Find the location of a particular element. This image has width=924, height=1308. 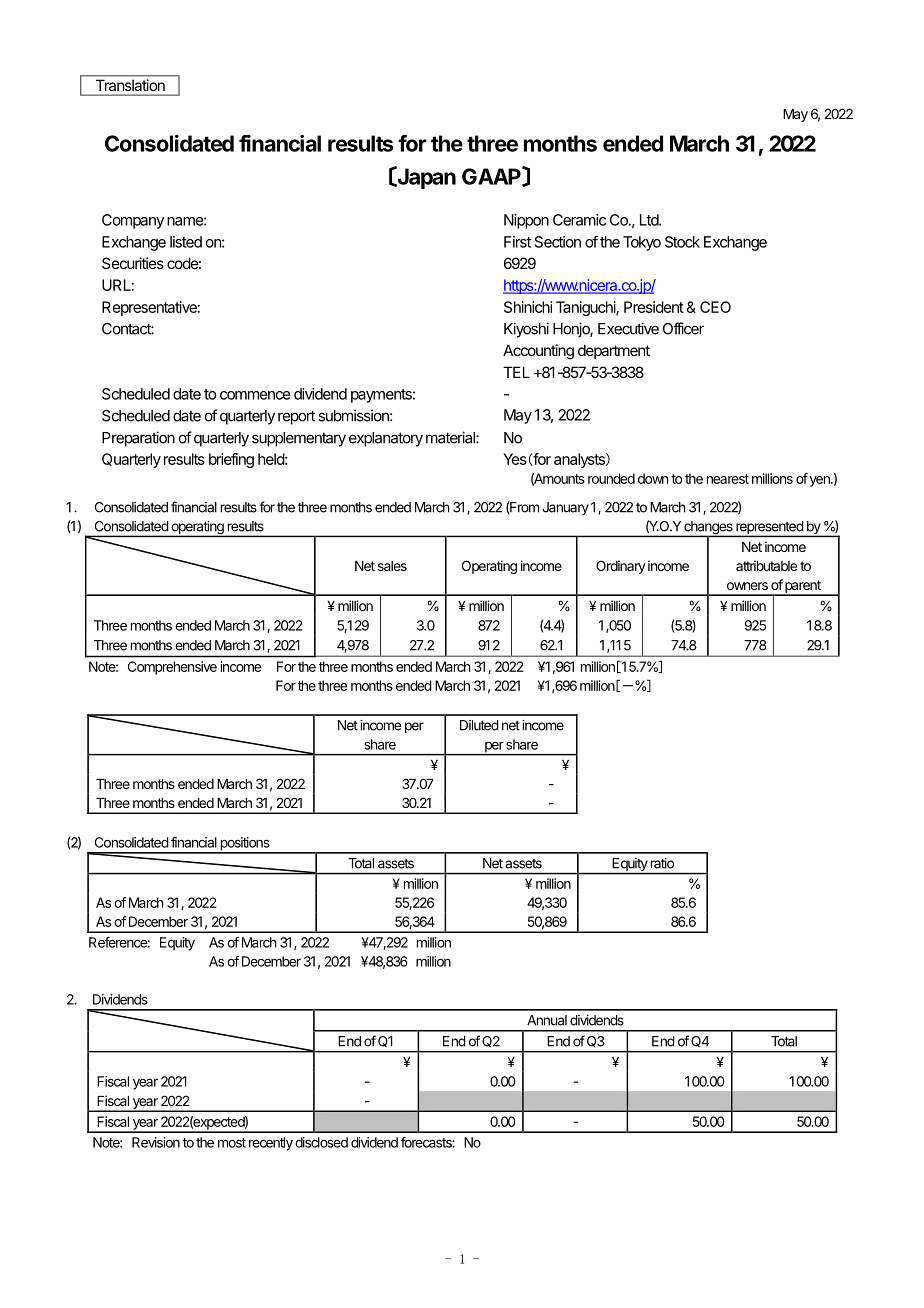

owners is located at coordinates (747, 586).
